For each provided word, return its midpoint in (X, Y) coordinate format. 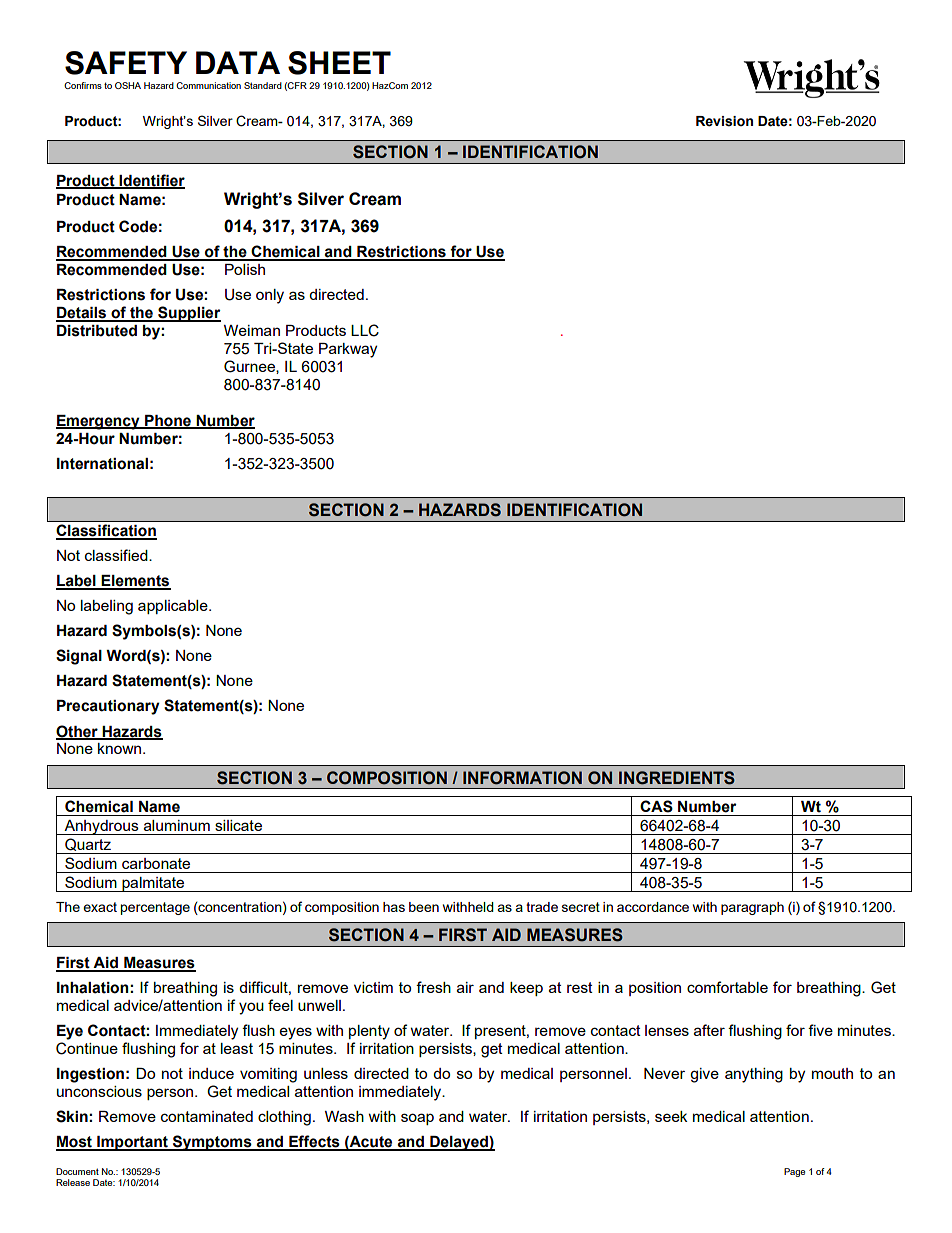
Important (132, 1143)
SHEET (339, 63)
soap (417, 1119)
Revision (724, 121)
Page (794, 1172)
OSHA (128, 85)
